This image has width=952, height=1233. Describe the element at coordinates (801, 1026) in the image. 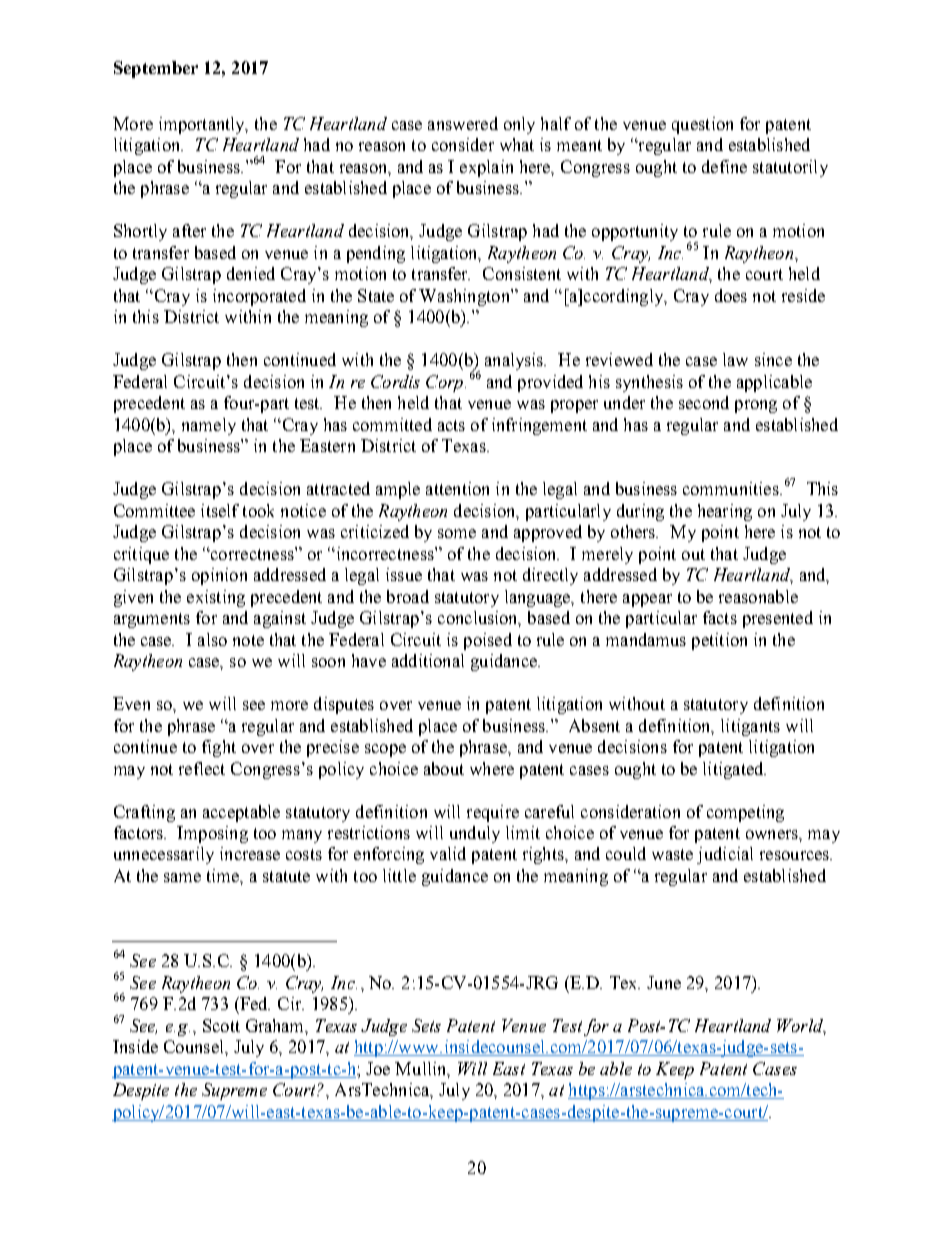

I see `World` at that location.
